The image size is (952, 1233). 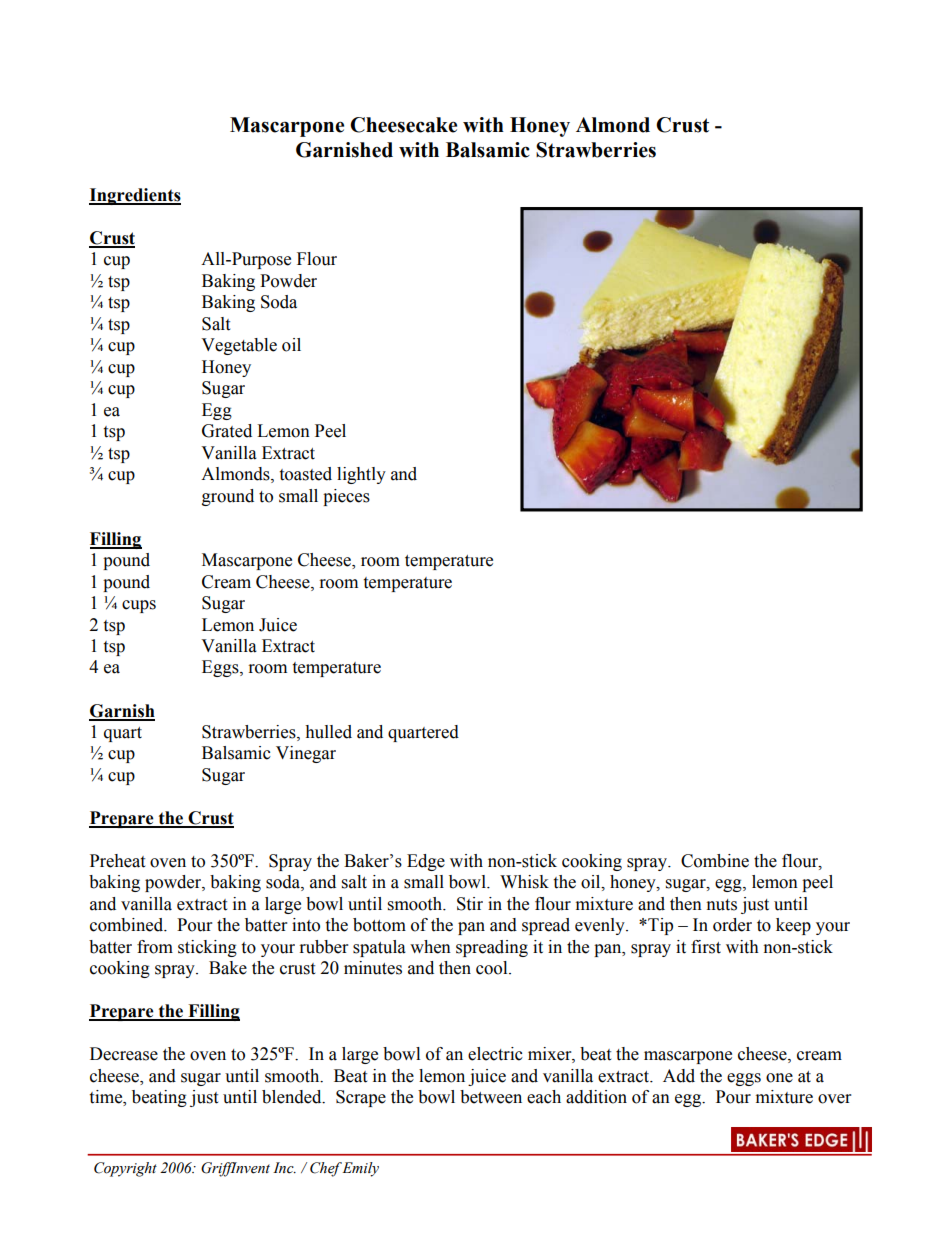 I want to click on Vegetable, so click(x=239, y=346).
